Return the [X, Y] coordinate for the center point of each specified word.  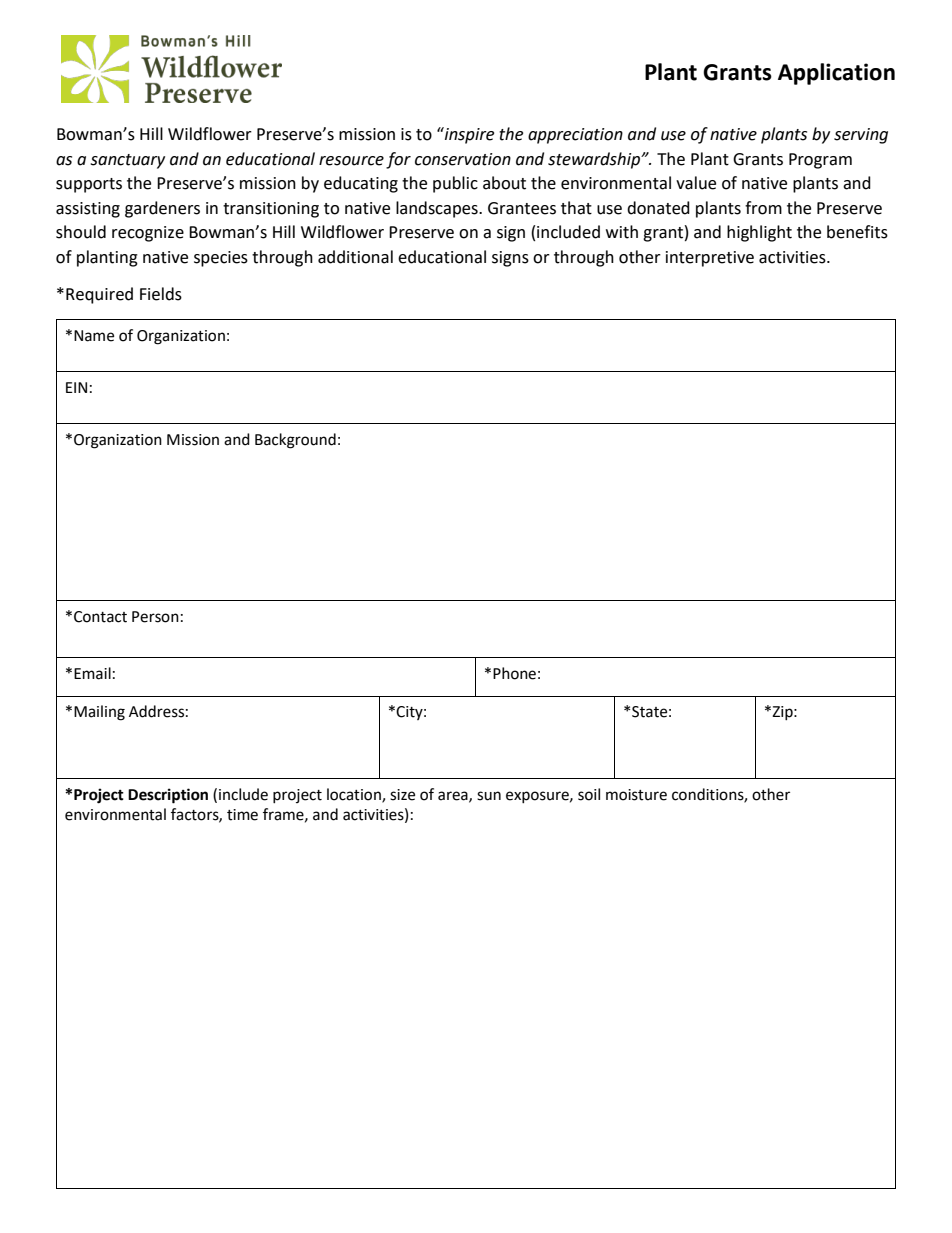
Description [168, 796]
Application [836, 74]
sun [489, 796]
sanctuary [127, 161]
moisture [636, 795]
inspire [468, 135]
